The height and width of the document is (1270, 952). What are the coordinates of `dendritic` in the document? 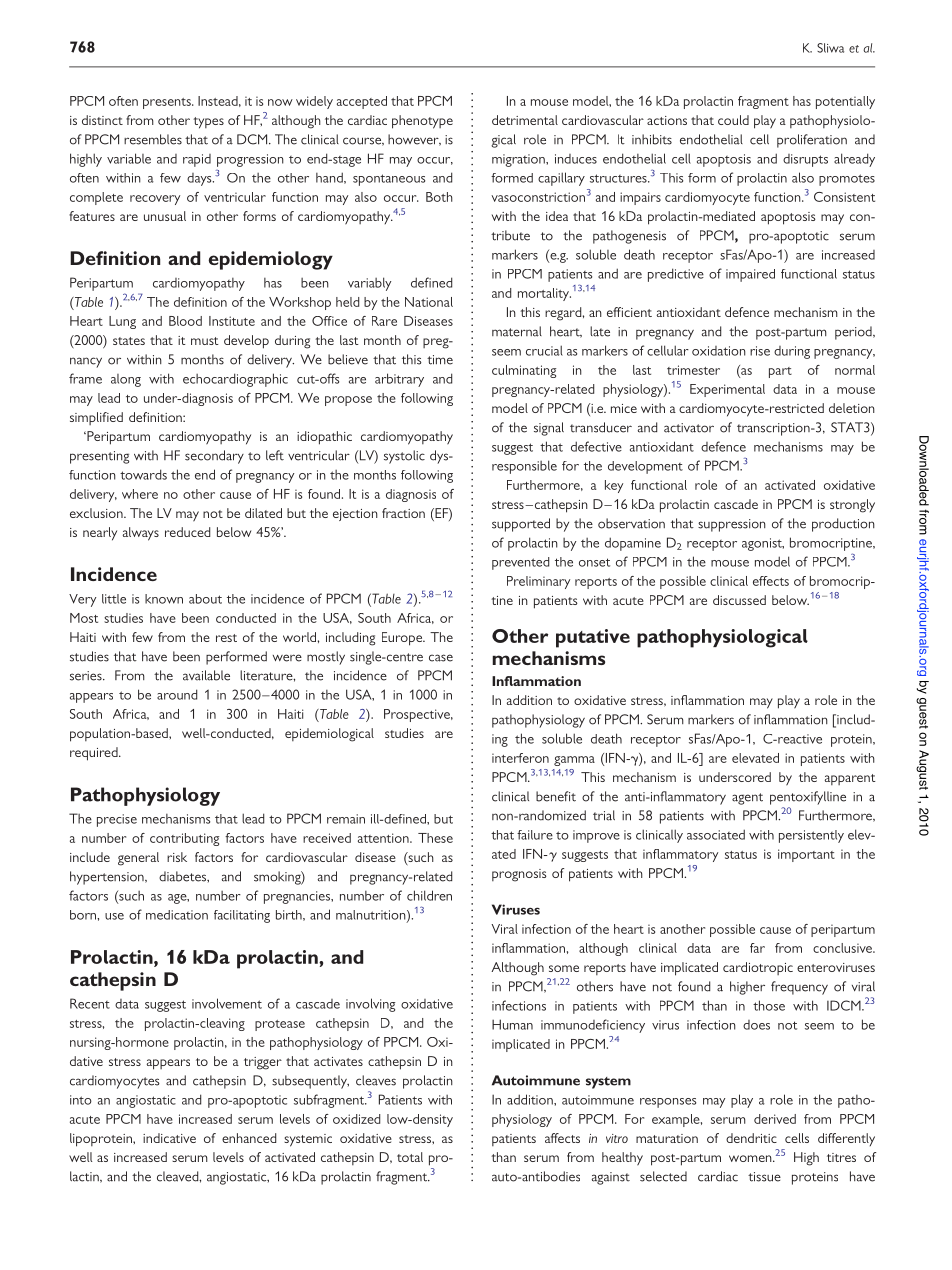 It's located at (751, 1138).
